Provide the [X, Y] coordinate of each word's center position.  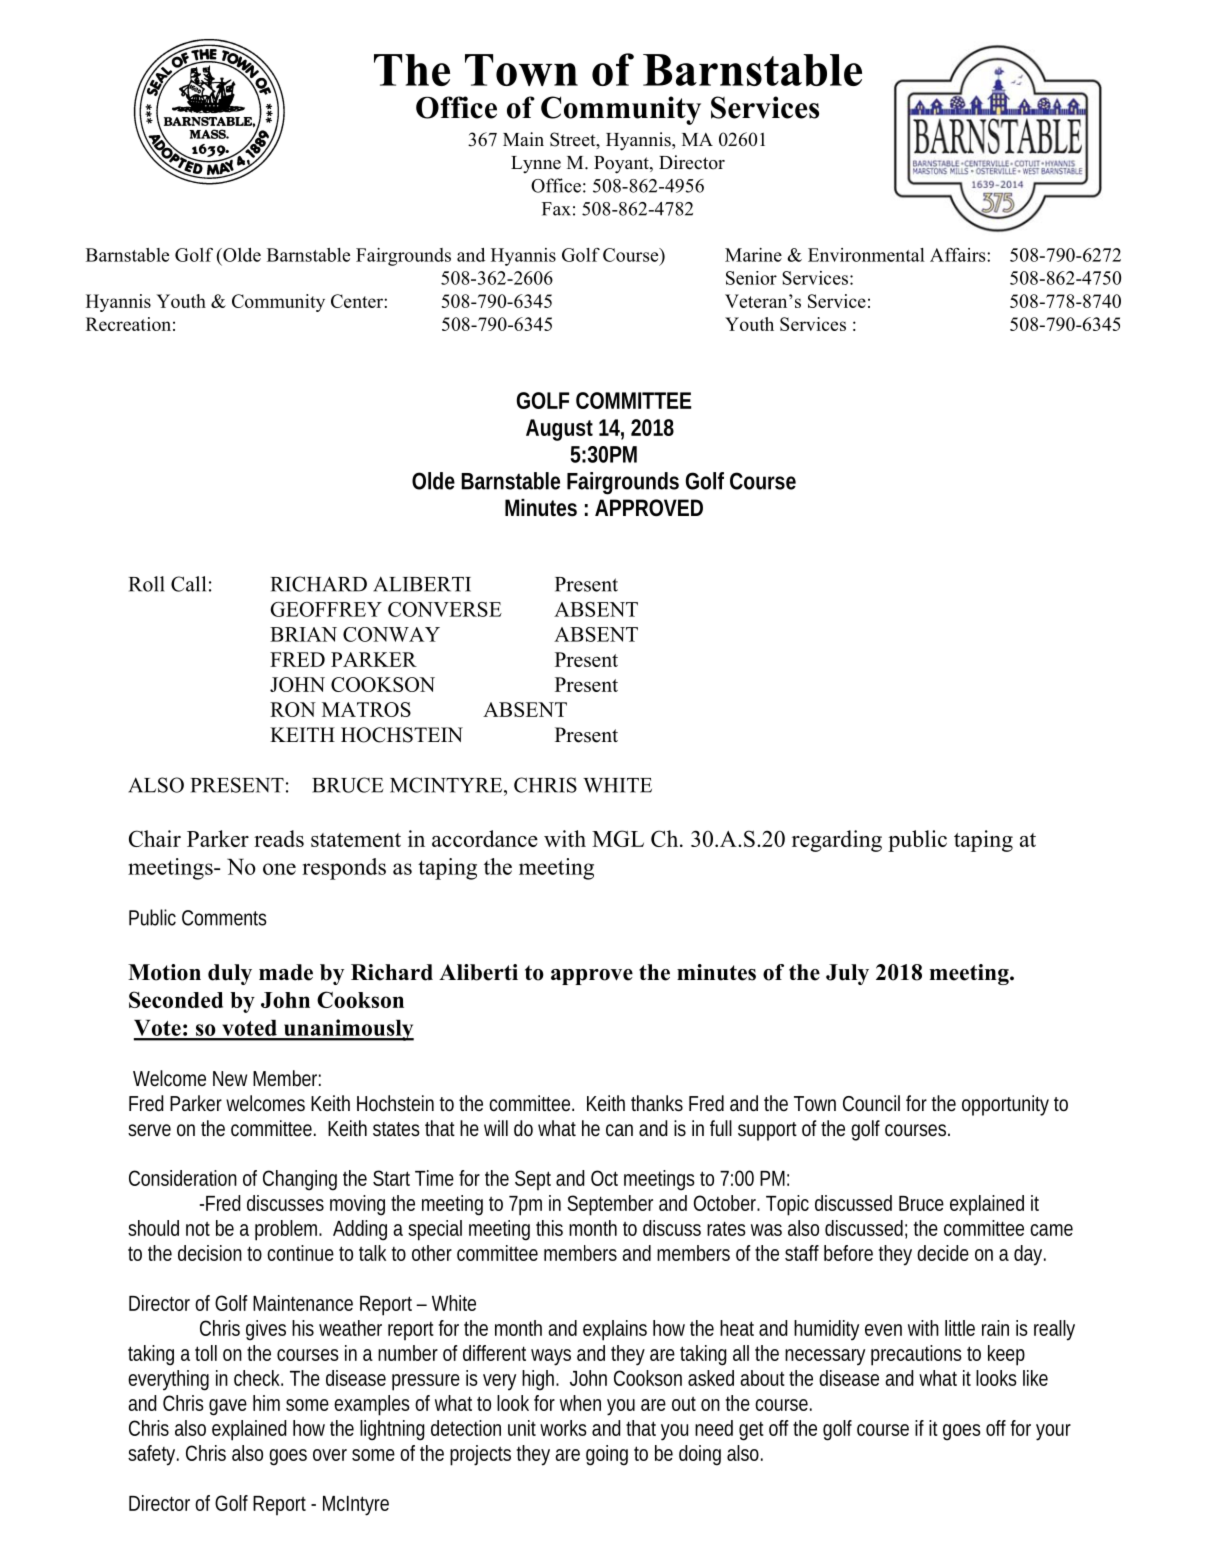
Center [358, 301]
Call [188, 584]
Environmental [866, 255]
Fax [556, 209]
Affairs [959, 255]
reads [279, 838]
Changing [300, 1180]
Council [871, 1103]
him [266, 1403]
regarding [837, 841]
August [559, 430]
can [619, 1130]
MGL [618, 838]
